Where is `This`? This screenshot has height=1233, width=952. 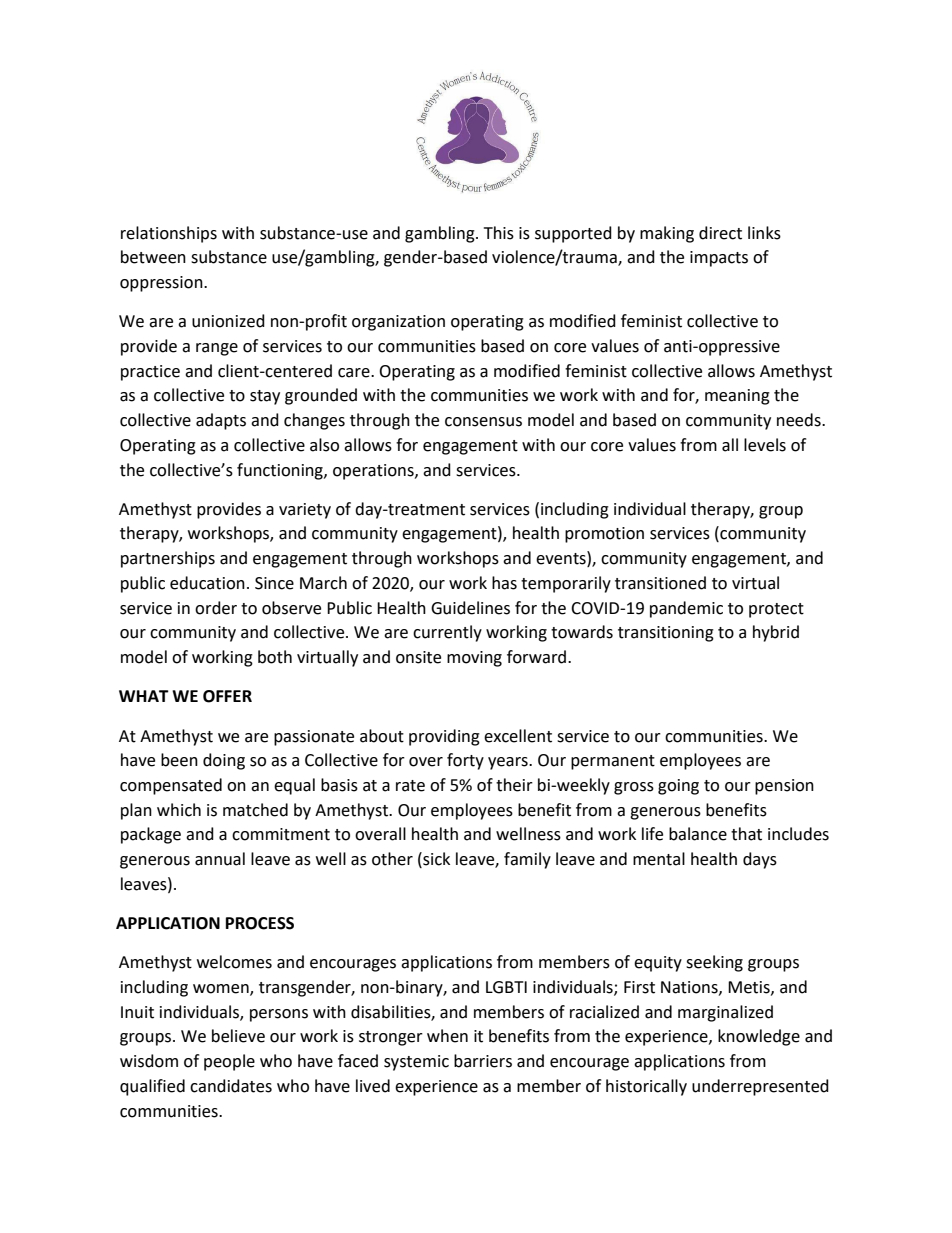 This is located at coordinates (499, 233).
